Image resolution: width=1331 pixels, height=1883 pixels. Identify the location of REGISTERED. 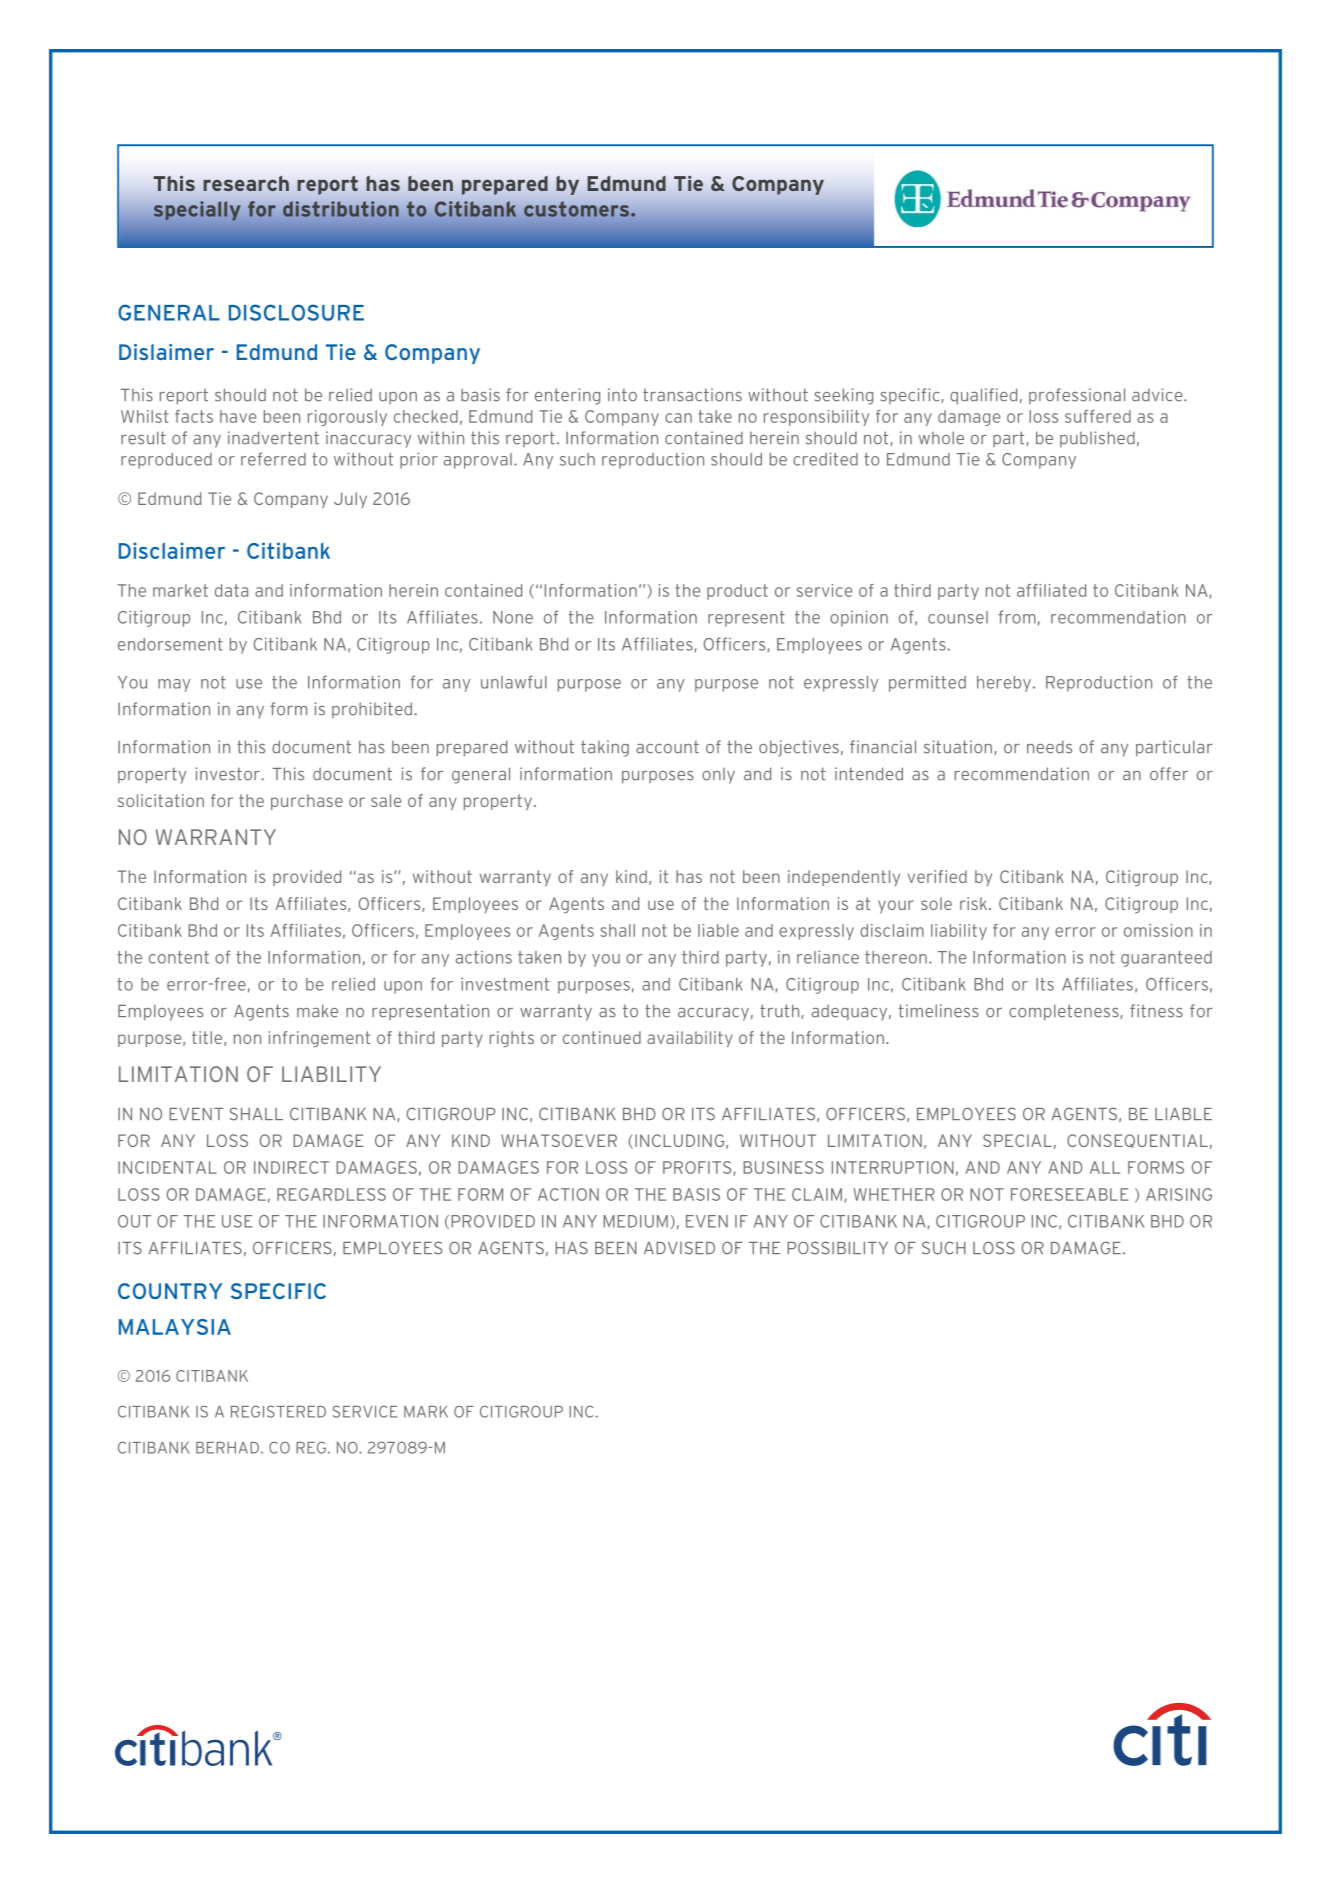
(278, 1411).
